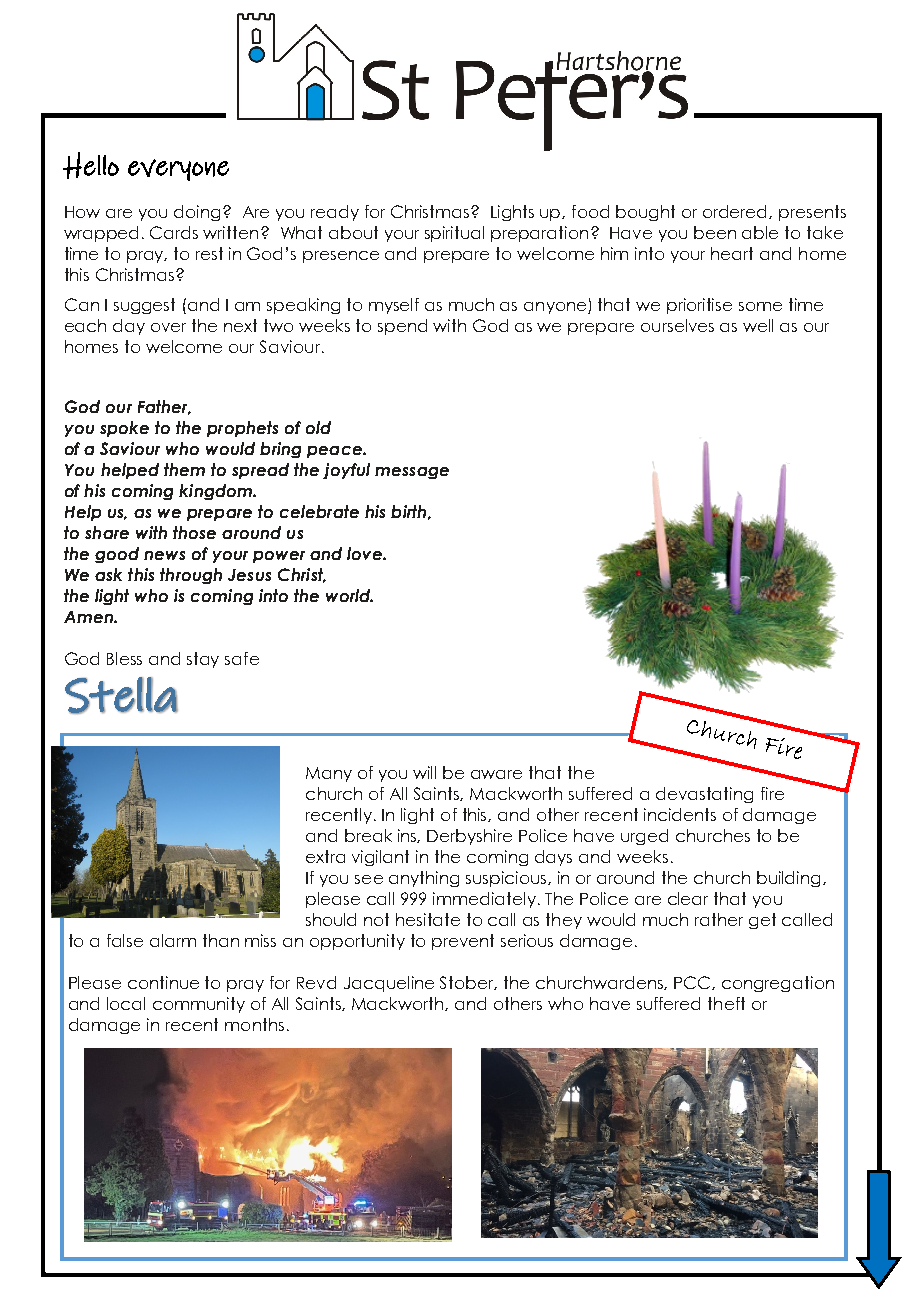  Describe the element at coordinates (772, 793) in the page. I see `fire` at that location.
